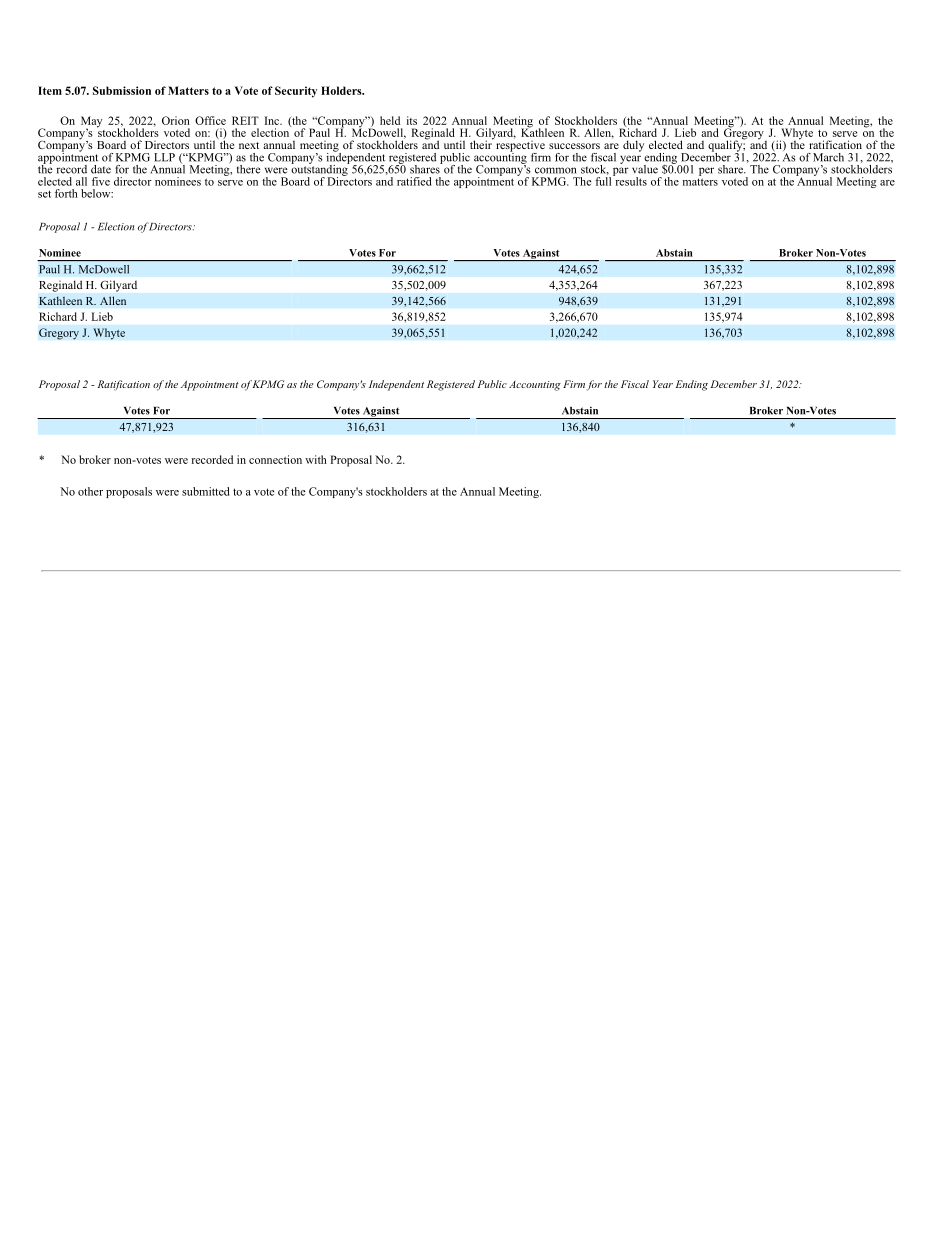 The image size is (952, 1233). What do you see at coordinates (630, 180) in the screenshot?
I see `results` at bounding box center [630, 180].
